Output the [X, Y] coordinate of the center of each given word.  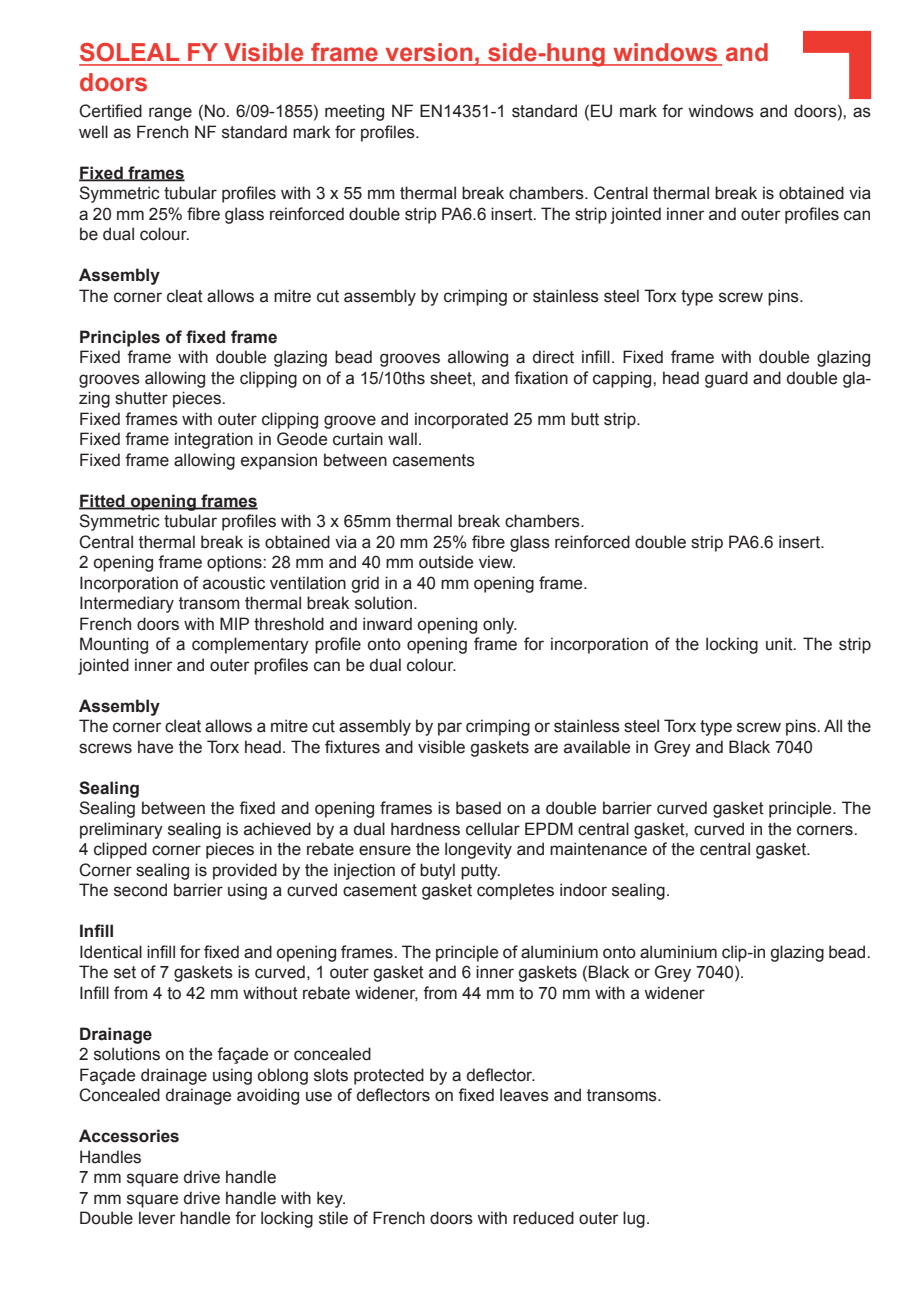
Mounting [114, 645]
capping [623, 379]
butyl [437, 871]
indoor [583, 890]
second [140, 890]
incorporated [461, 420]
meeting [354, 112]
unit [780, 644]
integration [214, 440]
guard [726, 379]
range [170, 114]
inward [387, 624]
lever [157, 1218]
